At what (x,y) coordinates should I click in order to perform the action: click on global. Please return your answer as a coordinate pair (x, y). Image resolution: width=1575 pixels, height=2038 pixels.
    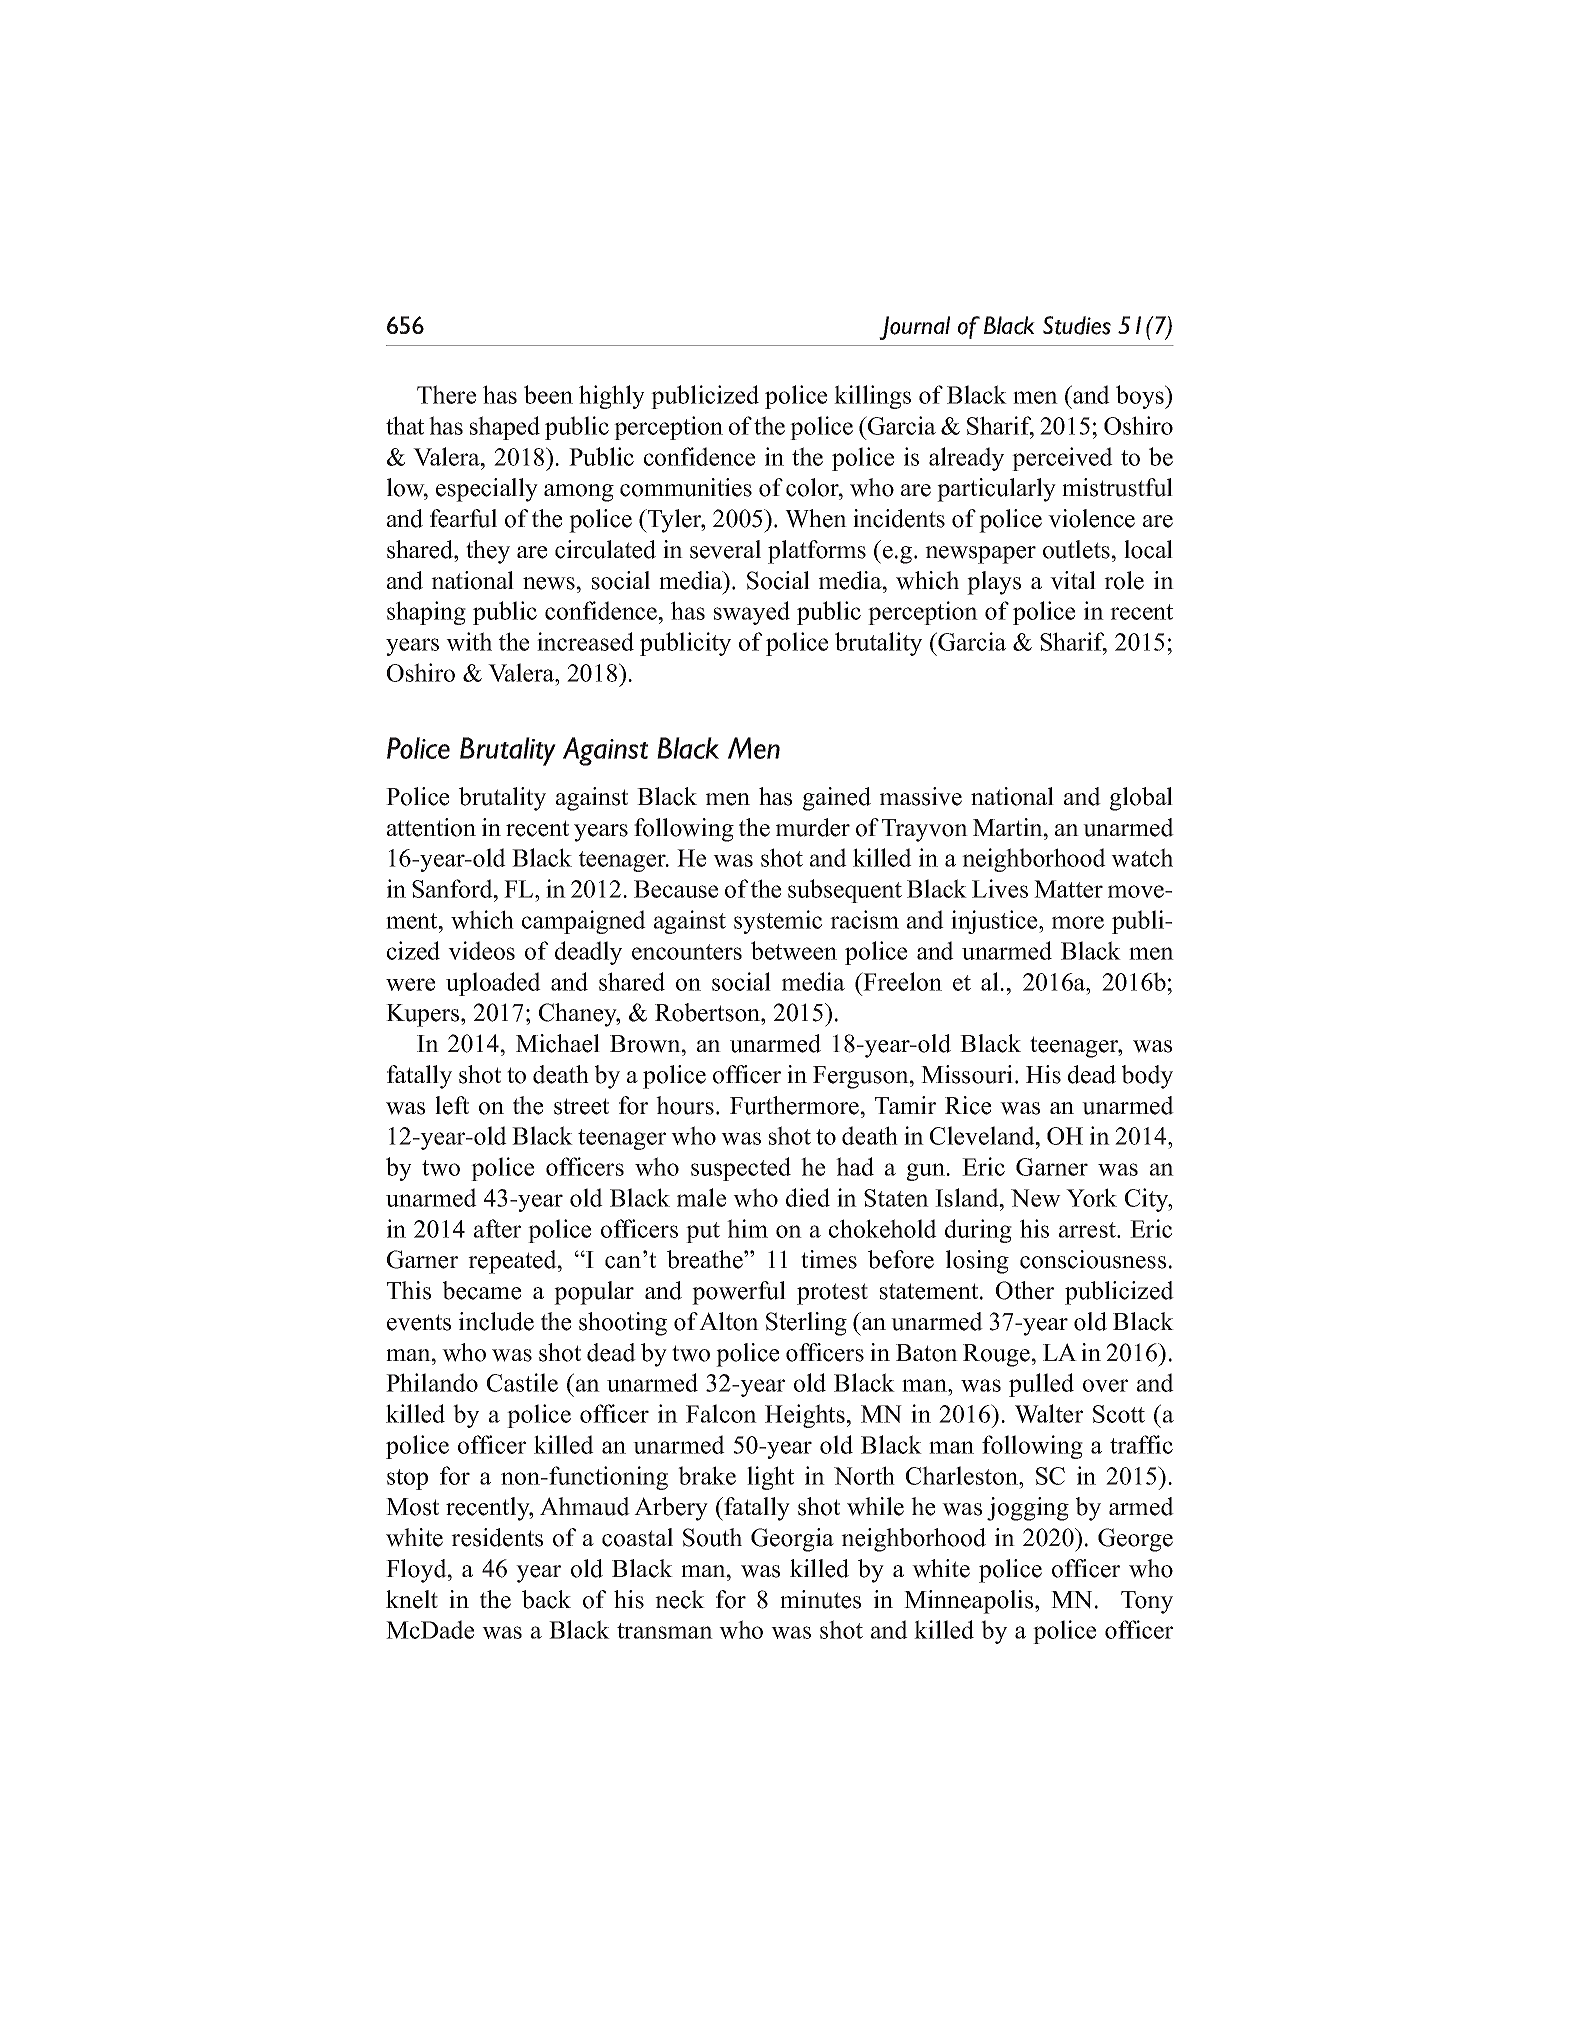
    Looking at the image, I should click on (1141, 799).
